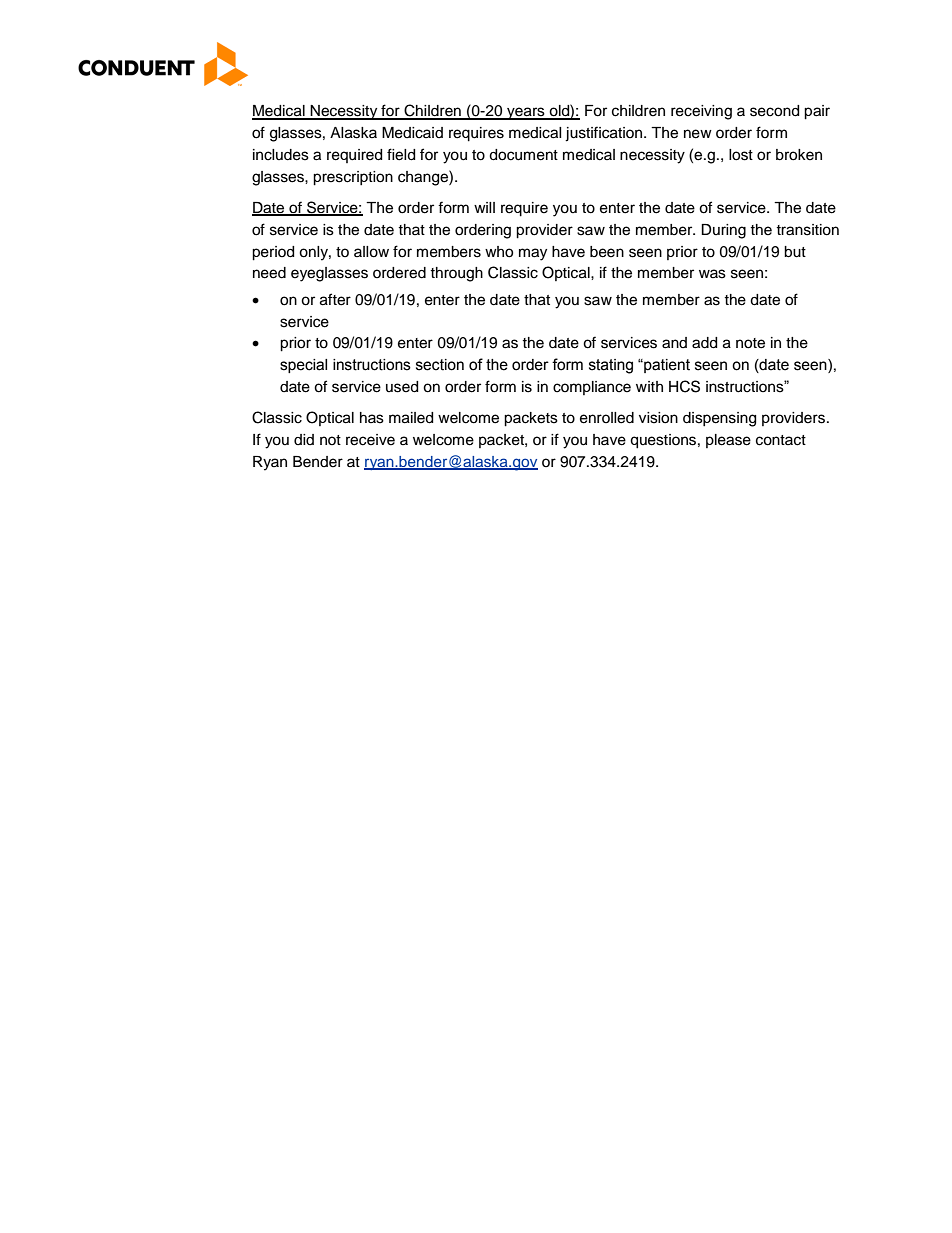  Describe the element at coordinates (750, 343) in the page. I see `note` at that location.
